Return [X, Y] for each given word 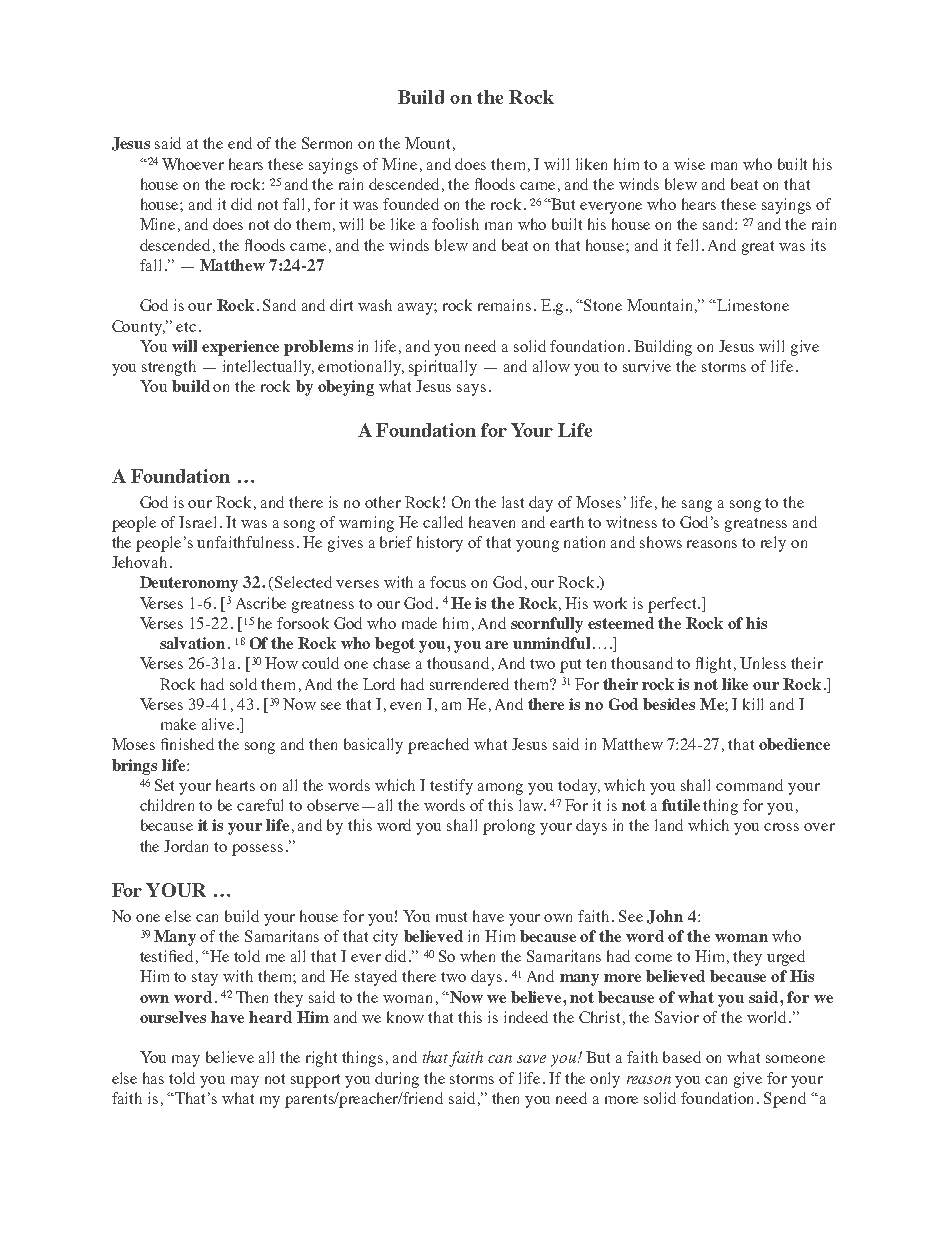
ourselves [173, 1017]
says [471, 390]
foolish [455, 224]
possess [257, 850]
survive [647, 366]
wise [689, 164]
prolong [509, 827]
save [531, 1059]
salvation [192, 643]
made [419, 623]
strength [169, 368]
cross [781, 827]
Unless [763, 663]
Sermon [327, 143]
